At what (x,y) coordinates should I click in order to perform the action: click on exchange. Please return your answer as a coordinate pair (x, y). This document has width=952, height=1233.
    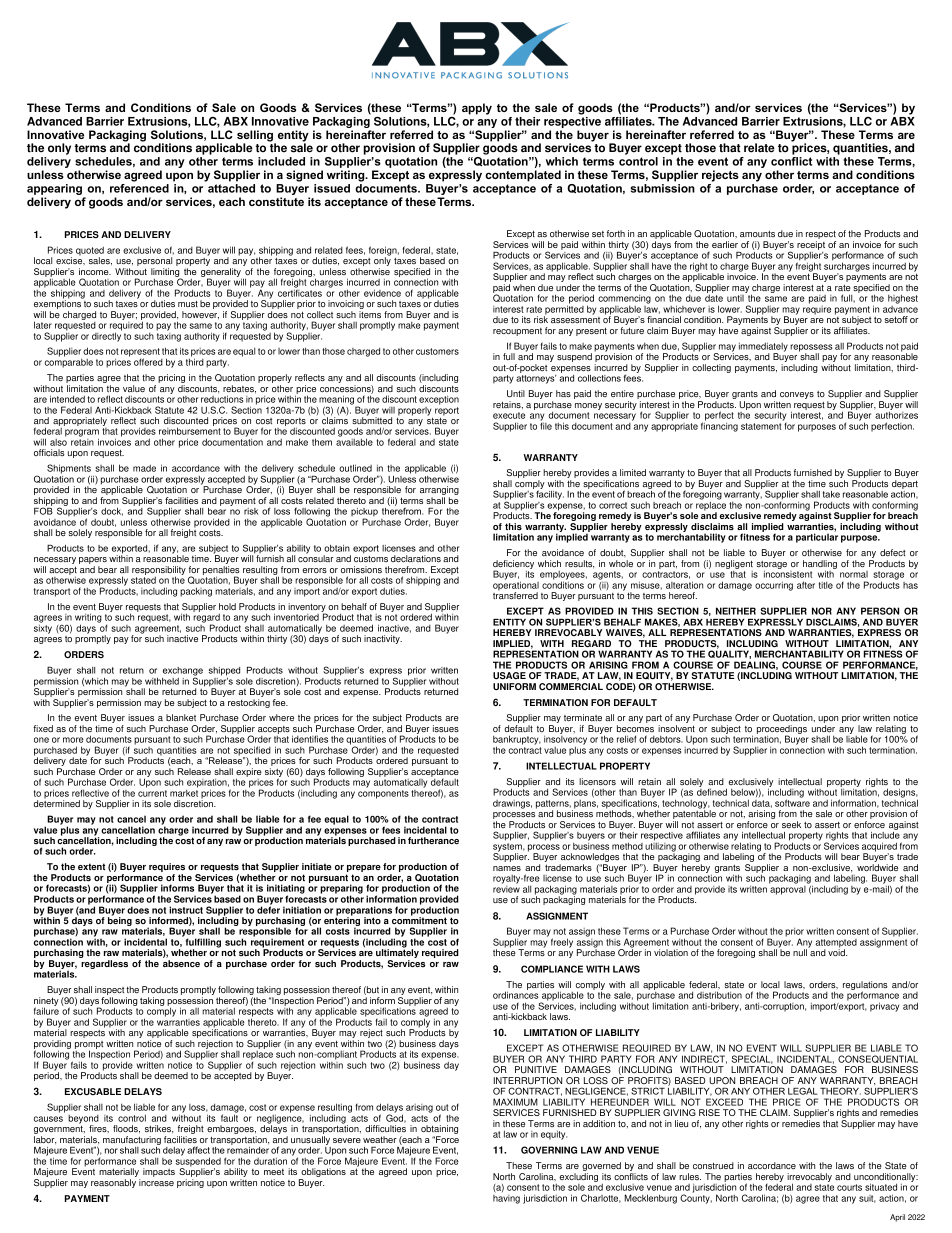
    Looking at the image, I should click on (183, 672).
